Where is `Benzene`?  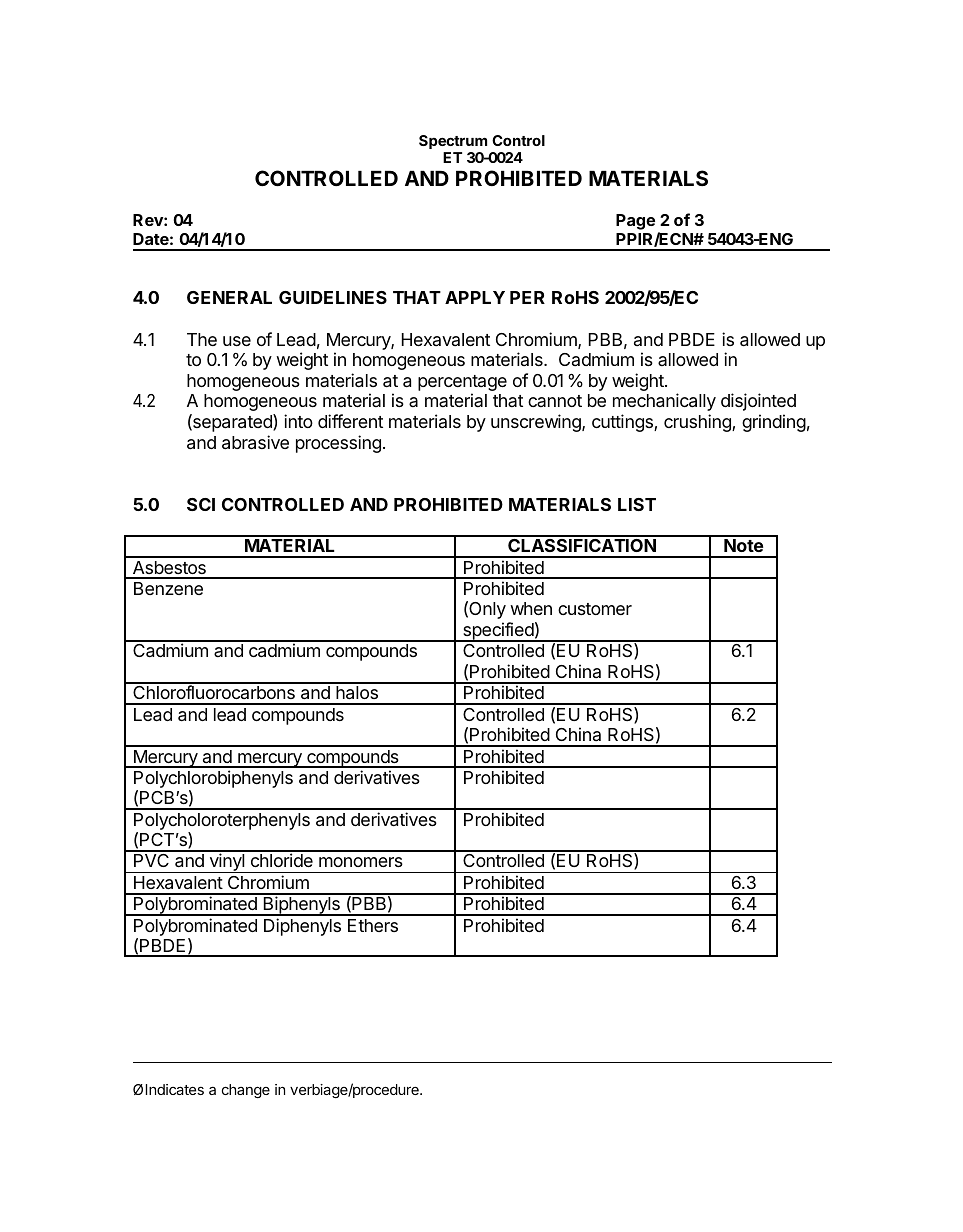
Benzene is located at coordinates (168, 588).
